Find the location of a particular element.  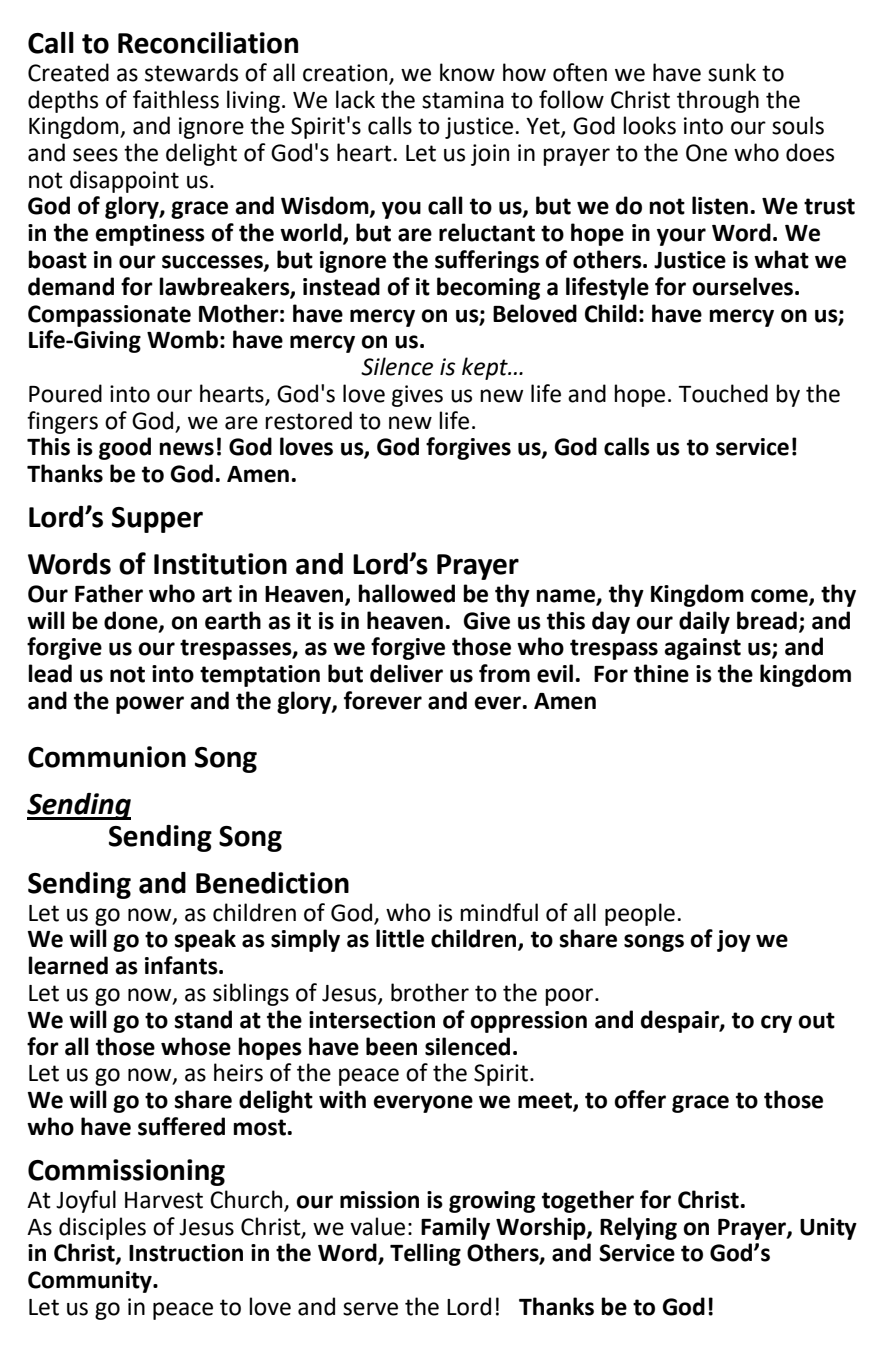

faithless is located at coordinates (176, 99).
